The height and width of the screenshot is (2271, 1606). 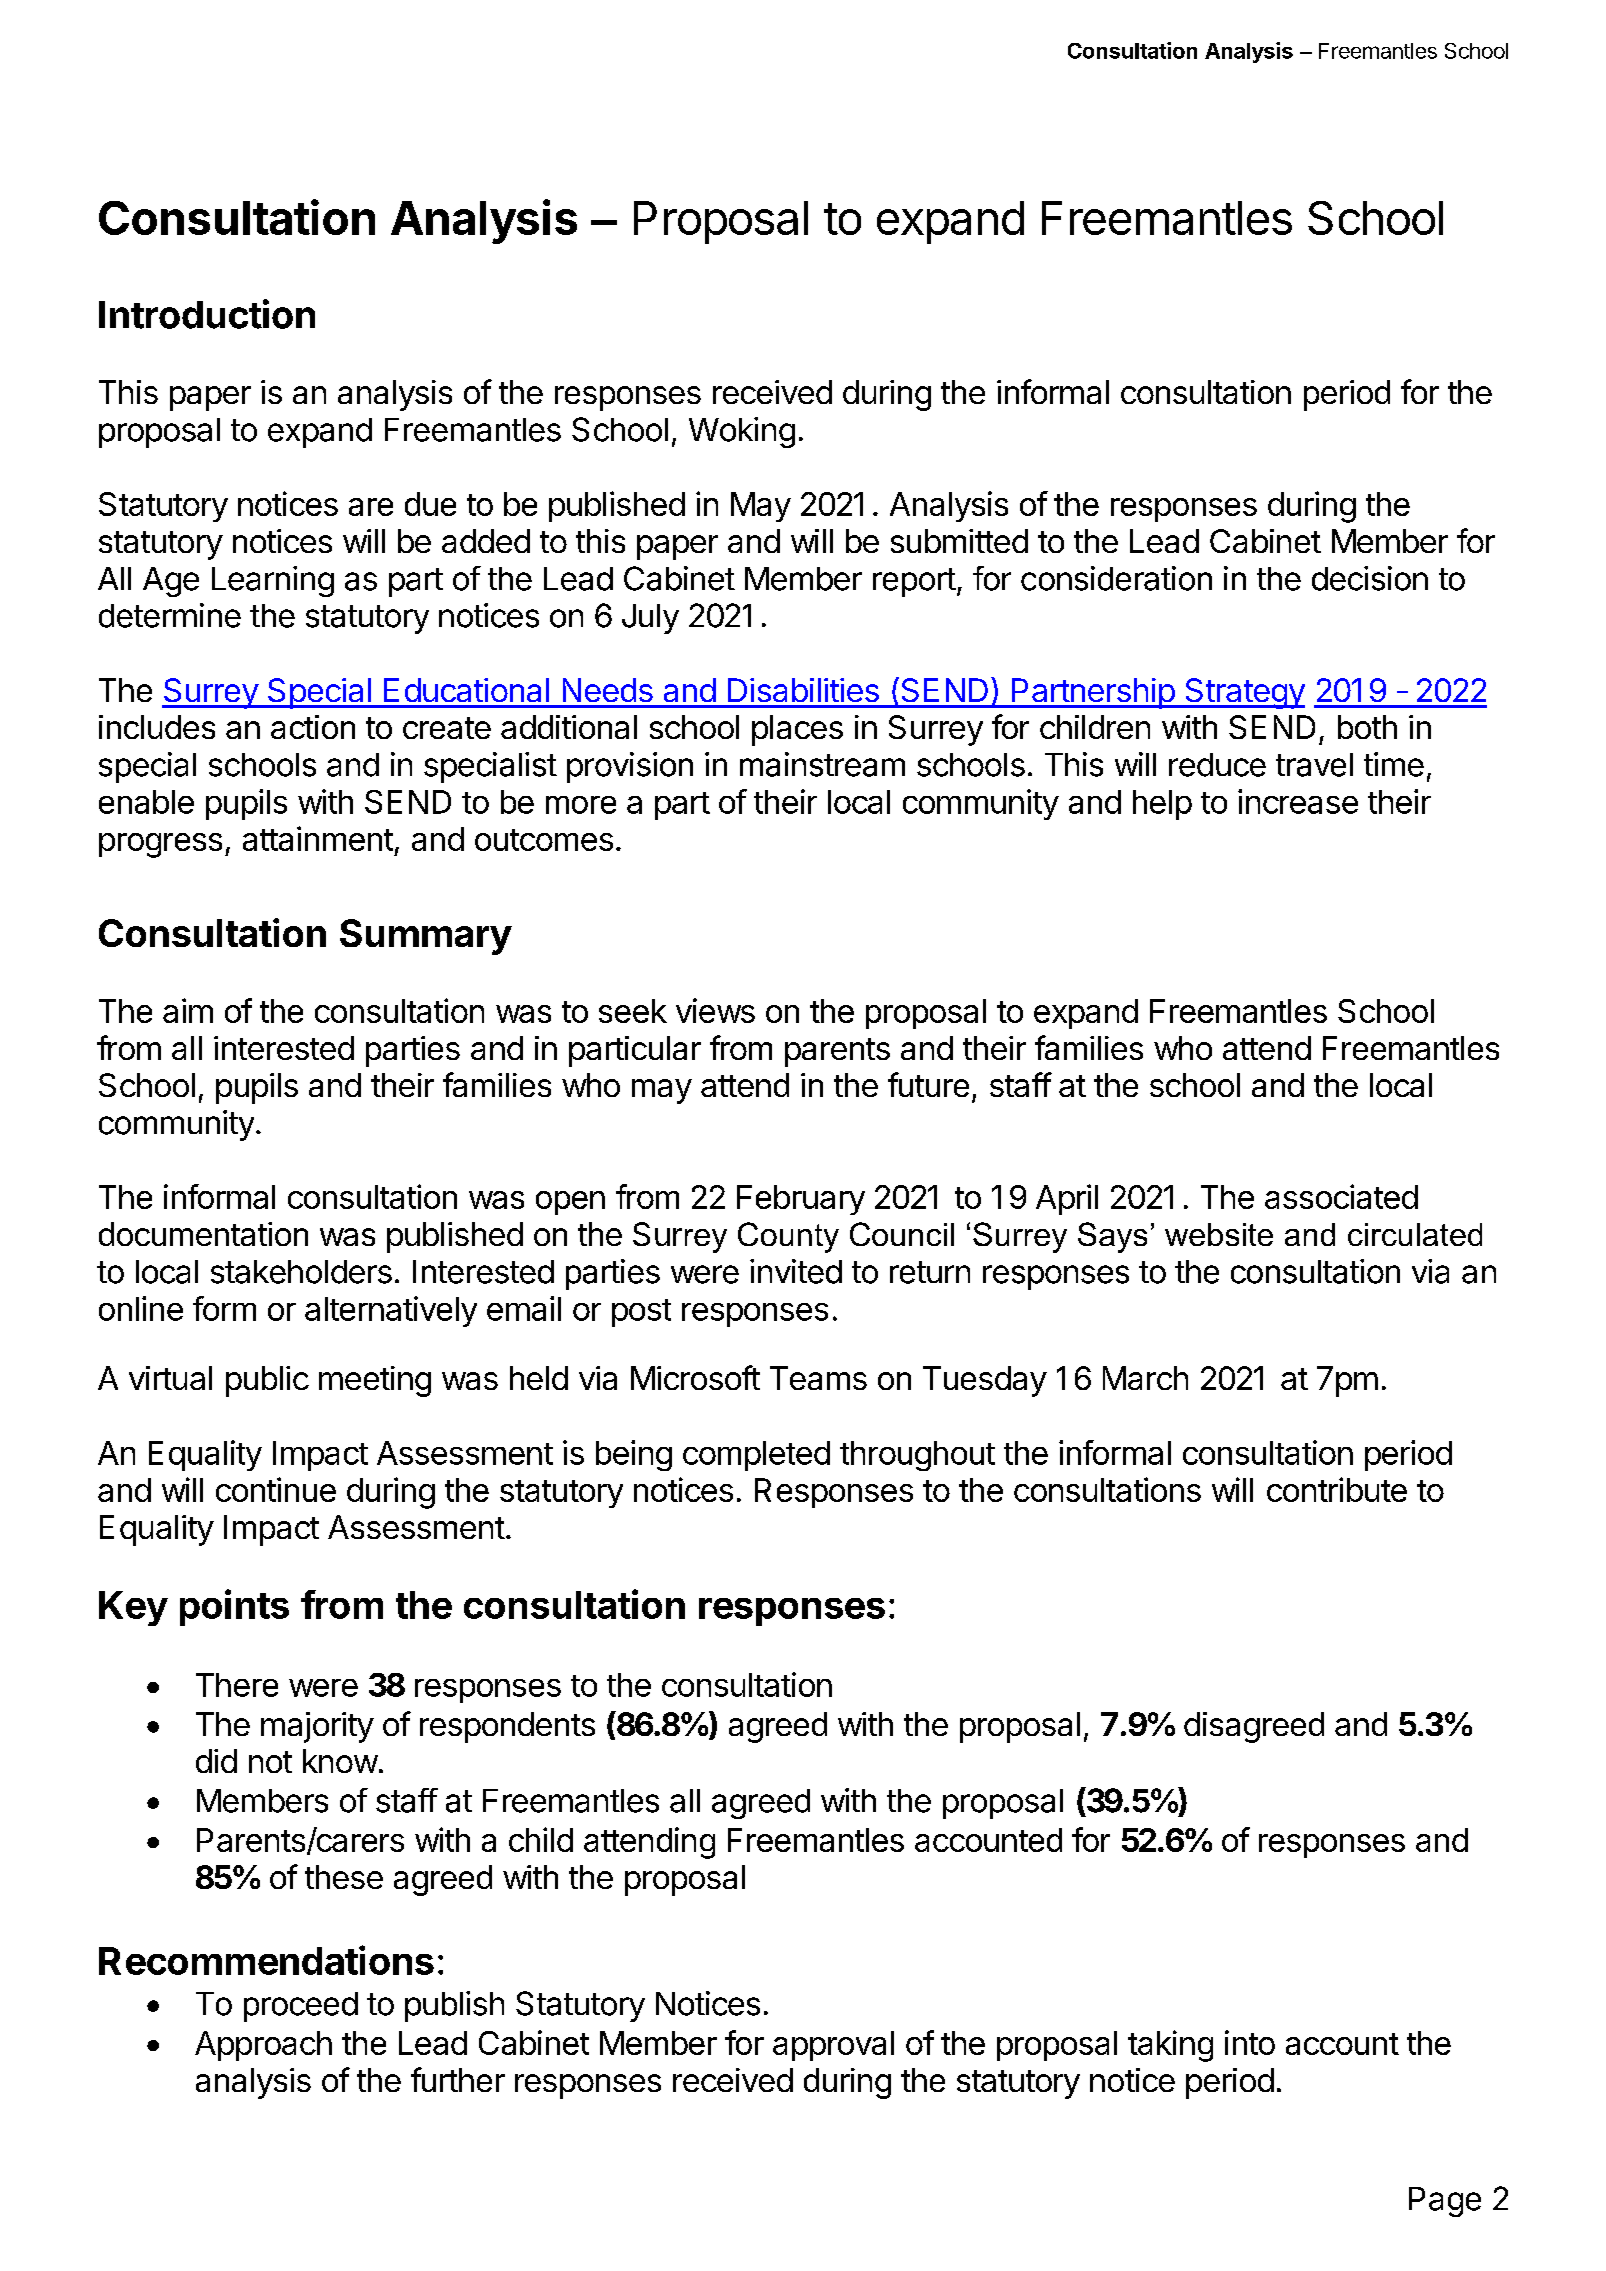 What do you see at coordinates (1298, 801) in the screenshot?
I see `increase` at bounding box center [1298, 801].
